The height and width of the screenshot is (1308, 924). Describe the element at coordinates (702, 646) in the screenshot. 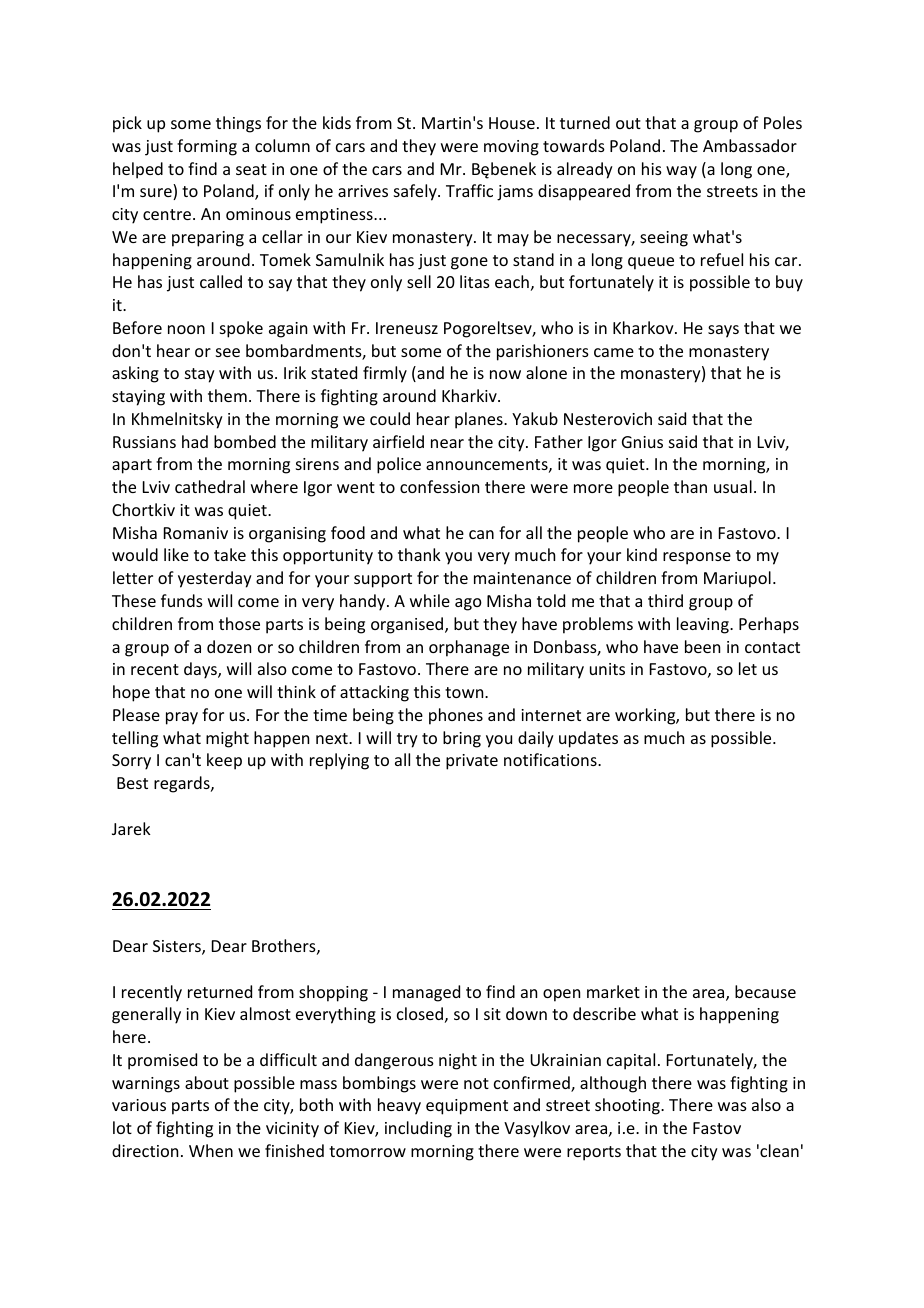

I see `been` at that location.
